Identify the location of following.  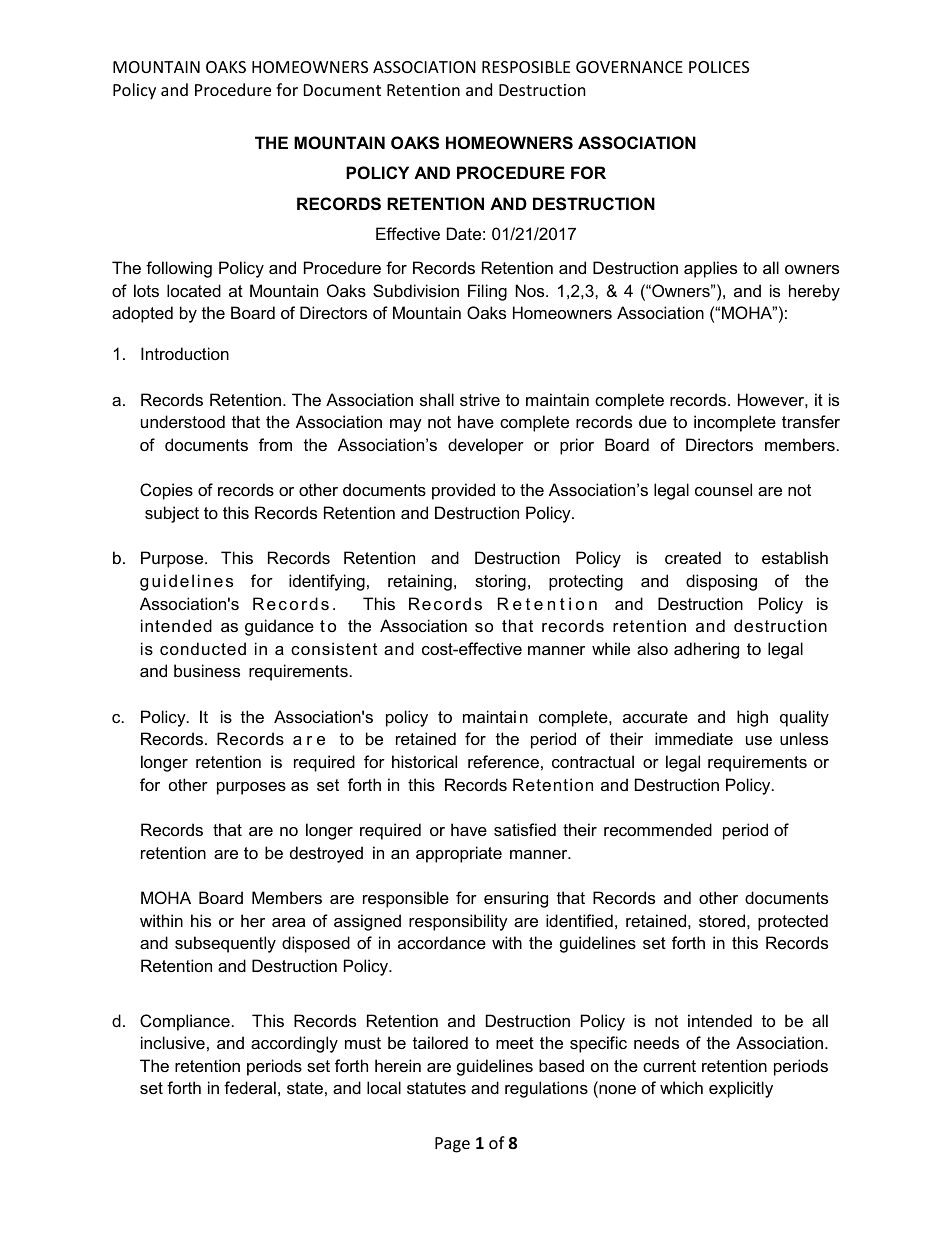
(179, 269).
